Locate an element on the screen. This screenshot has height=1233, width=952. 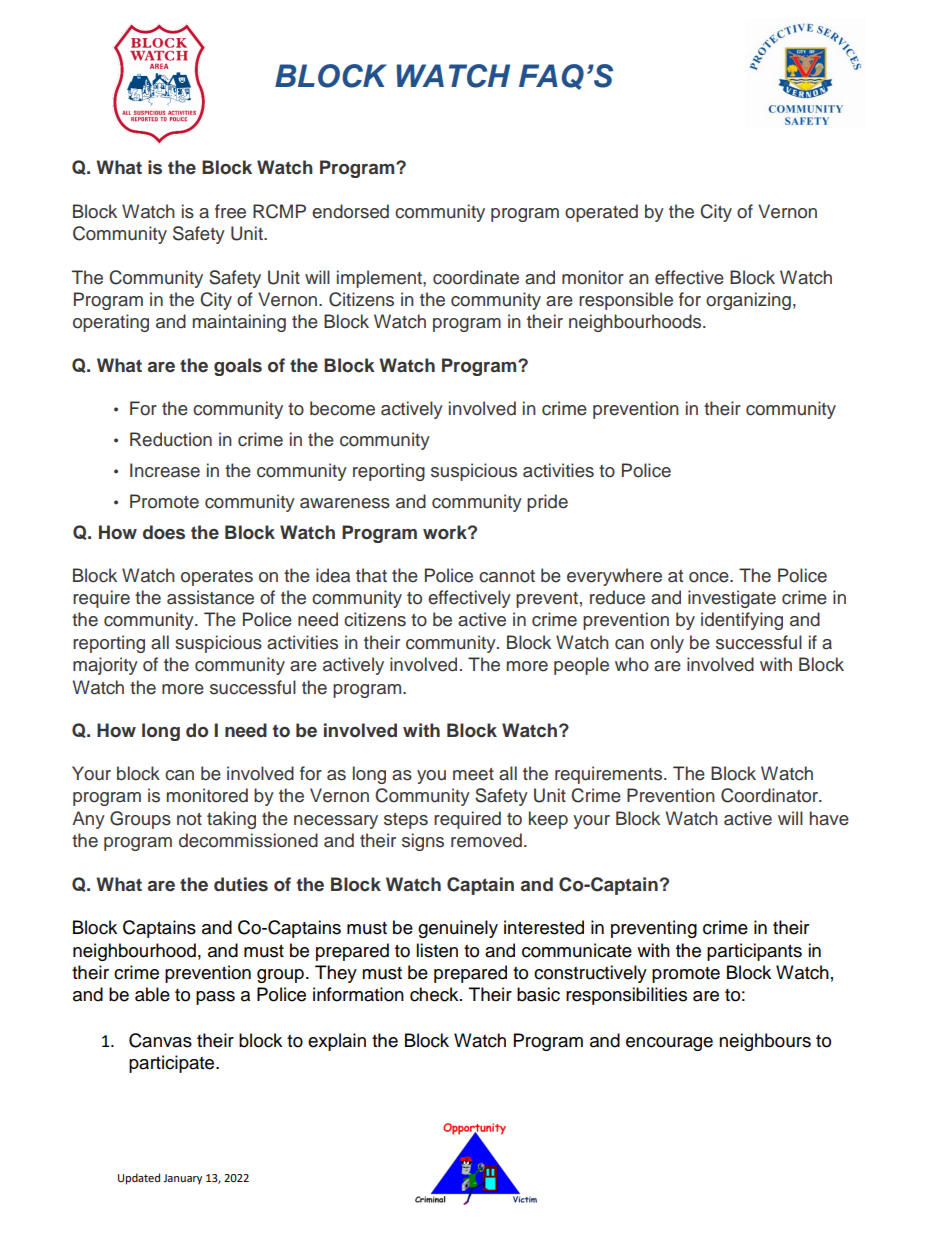
taking is located at coordinates (231, 820).
